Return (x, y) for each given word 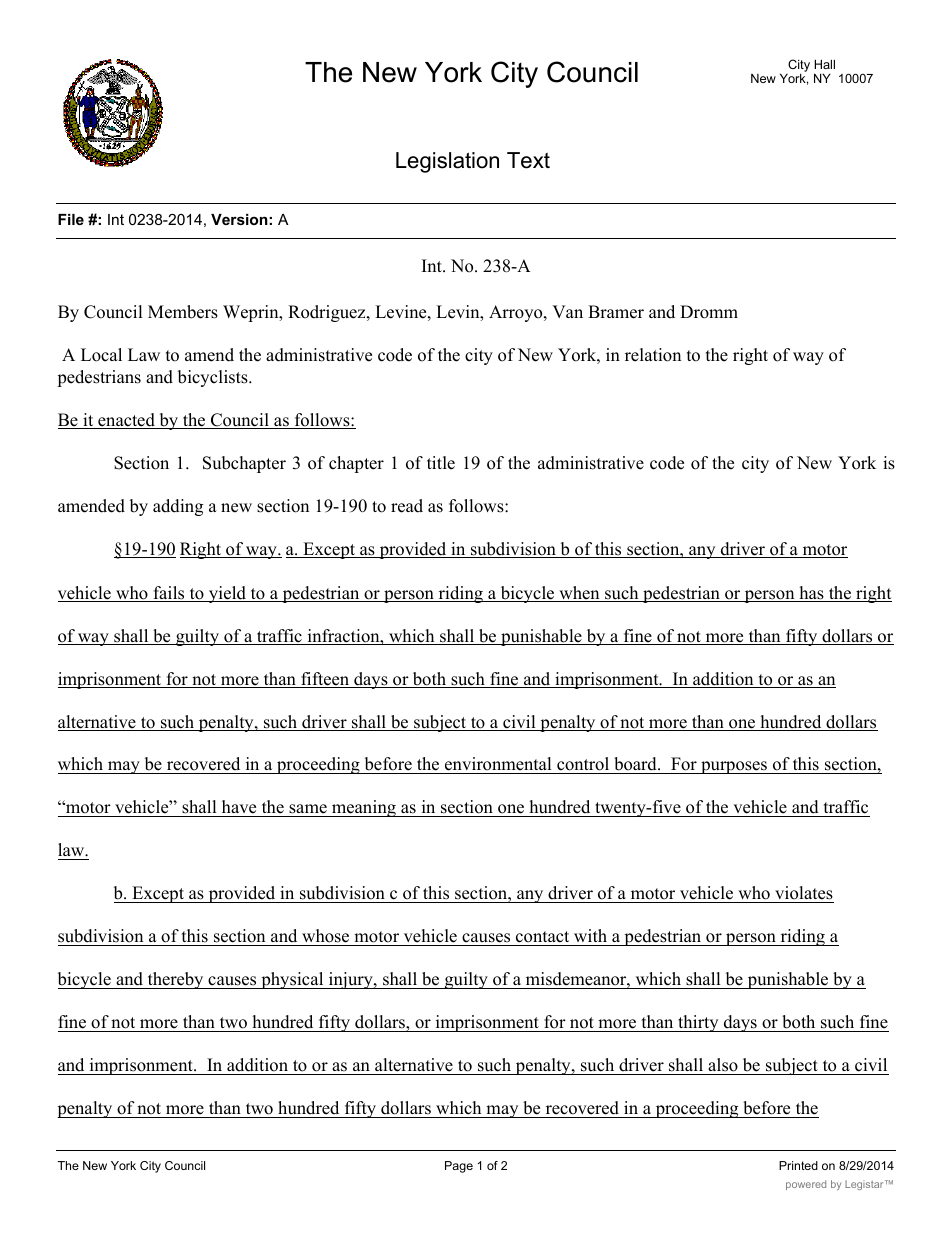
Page (459, 1167)
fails (169, 594)
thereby (175, 980)
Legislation (447, 162)
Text (528, 160)
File (71, 219)
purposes (734, 767)
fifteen (325, 680)
